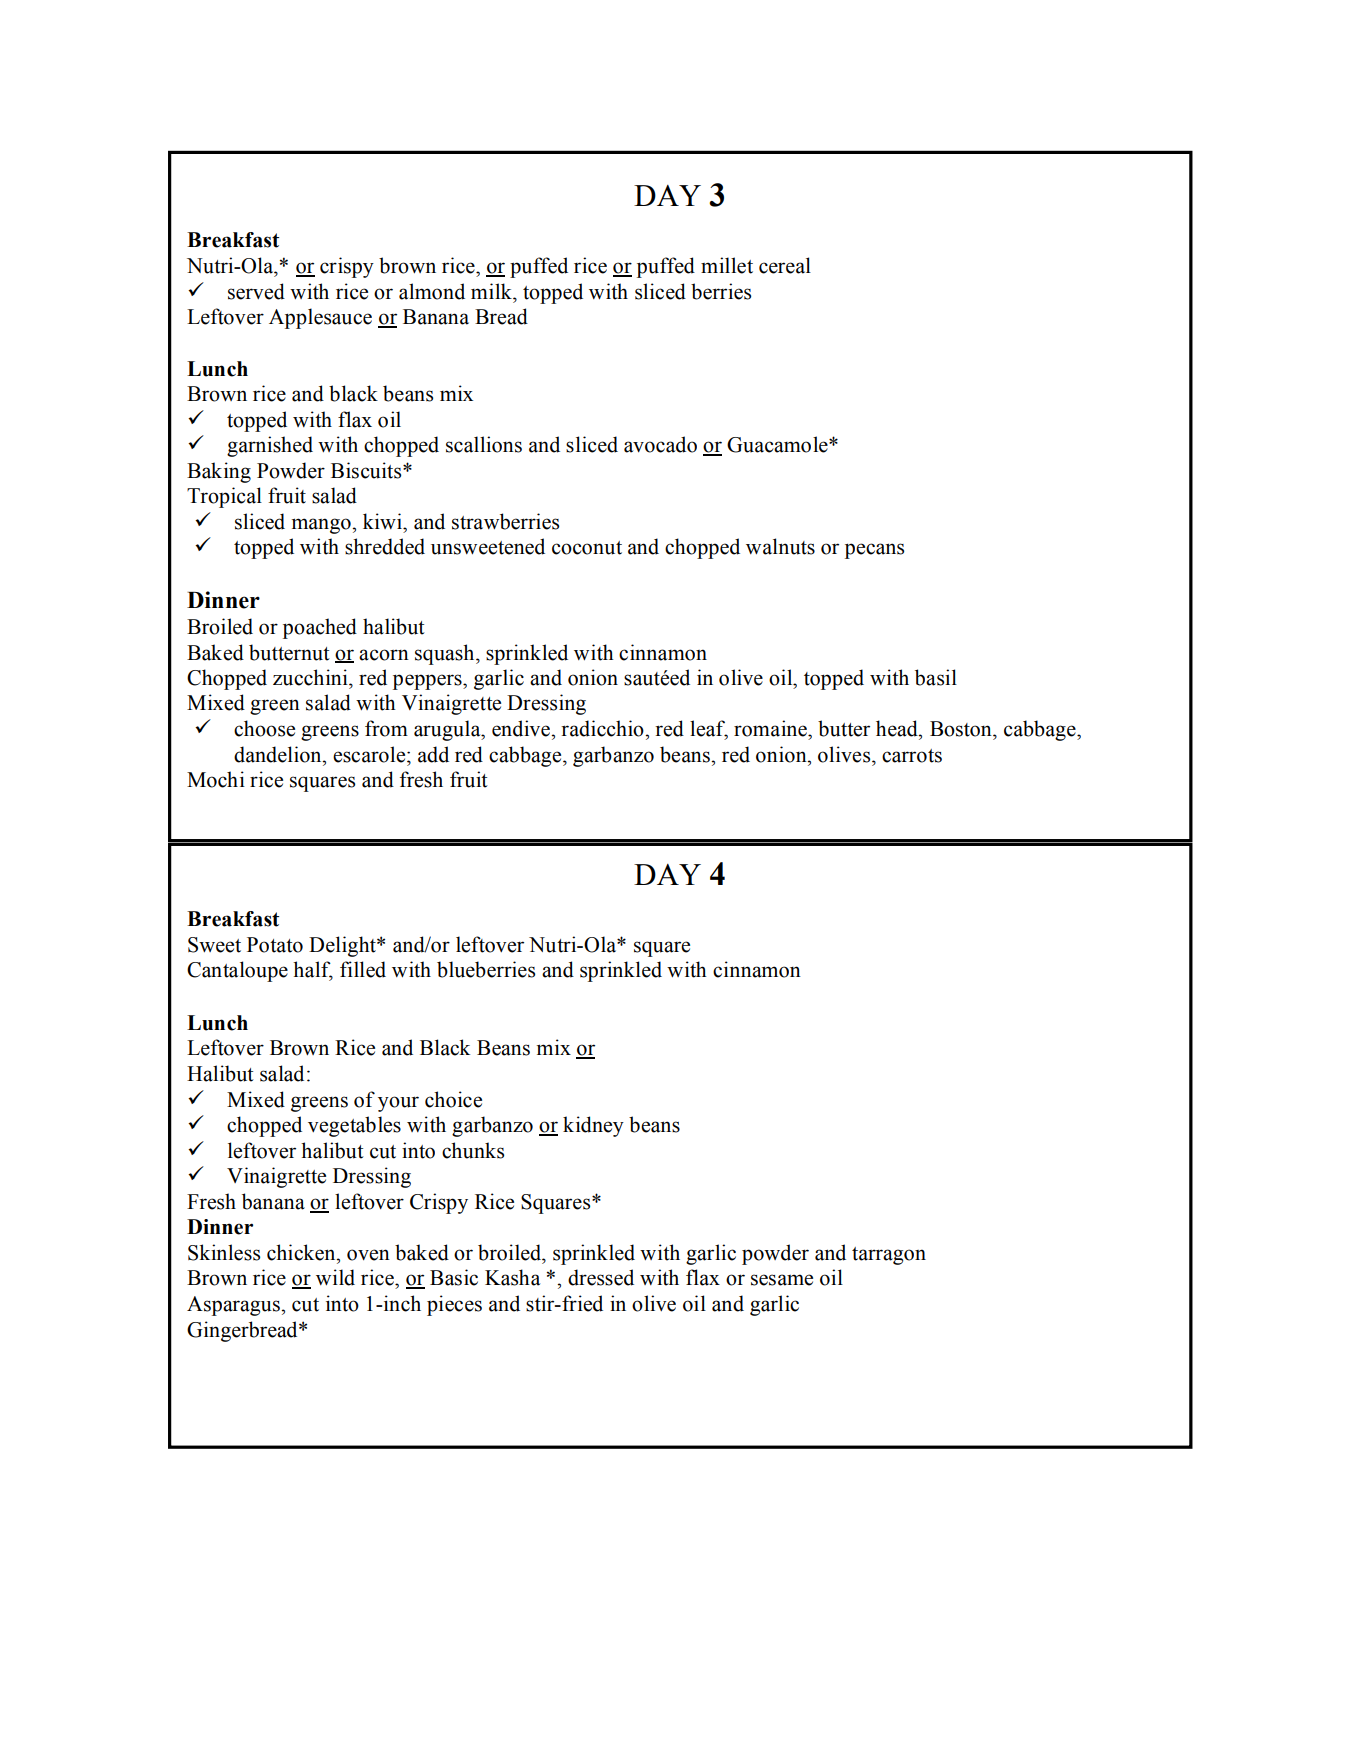 The height and width of the screenshot is (1762, 1362). Describe the element at coordinates (433, 754) in the screenshot. I see `add` at that location.
